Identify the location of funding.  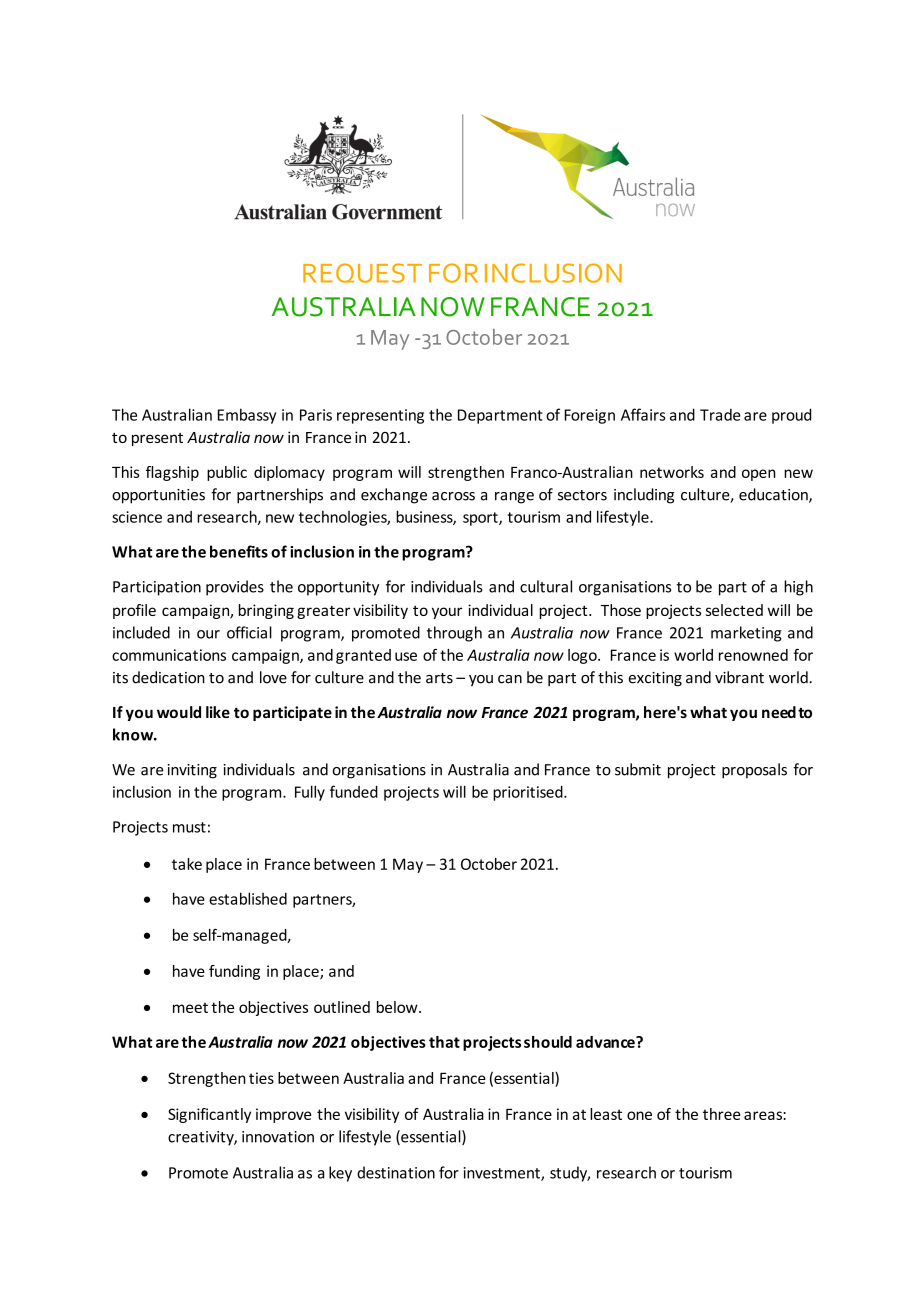
(234, 972).
